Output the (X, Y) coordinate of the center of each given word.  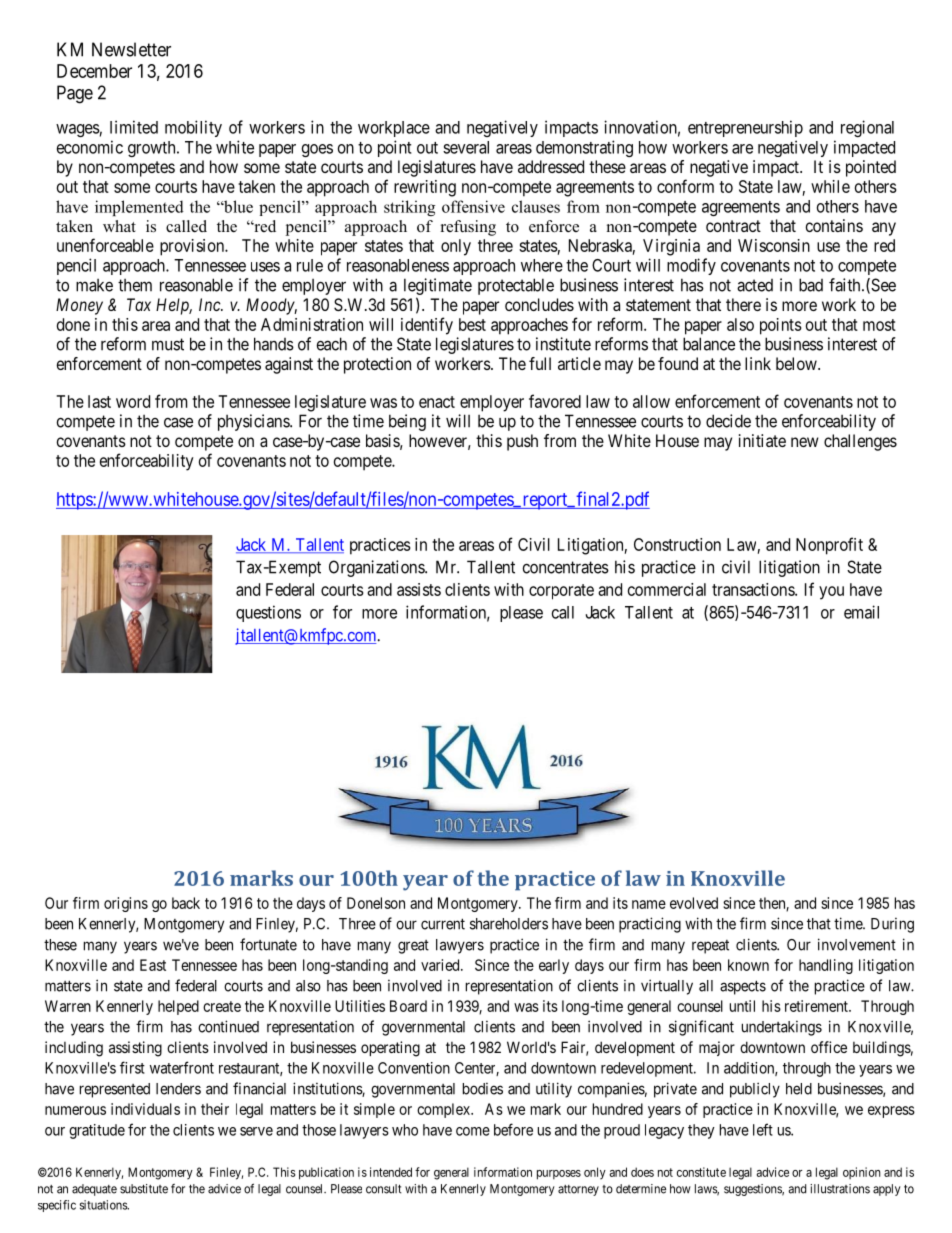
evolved (694, 903)
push (522, 442)
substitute (144, 1189)
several (466, 147)
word (133, 401)
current (443, 924)
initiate (762, 440)
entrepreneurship (745, 128)
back (186, 903)
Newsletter (131, 49)
